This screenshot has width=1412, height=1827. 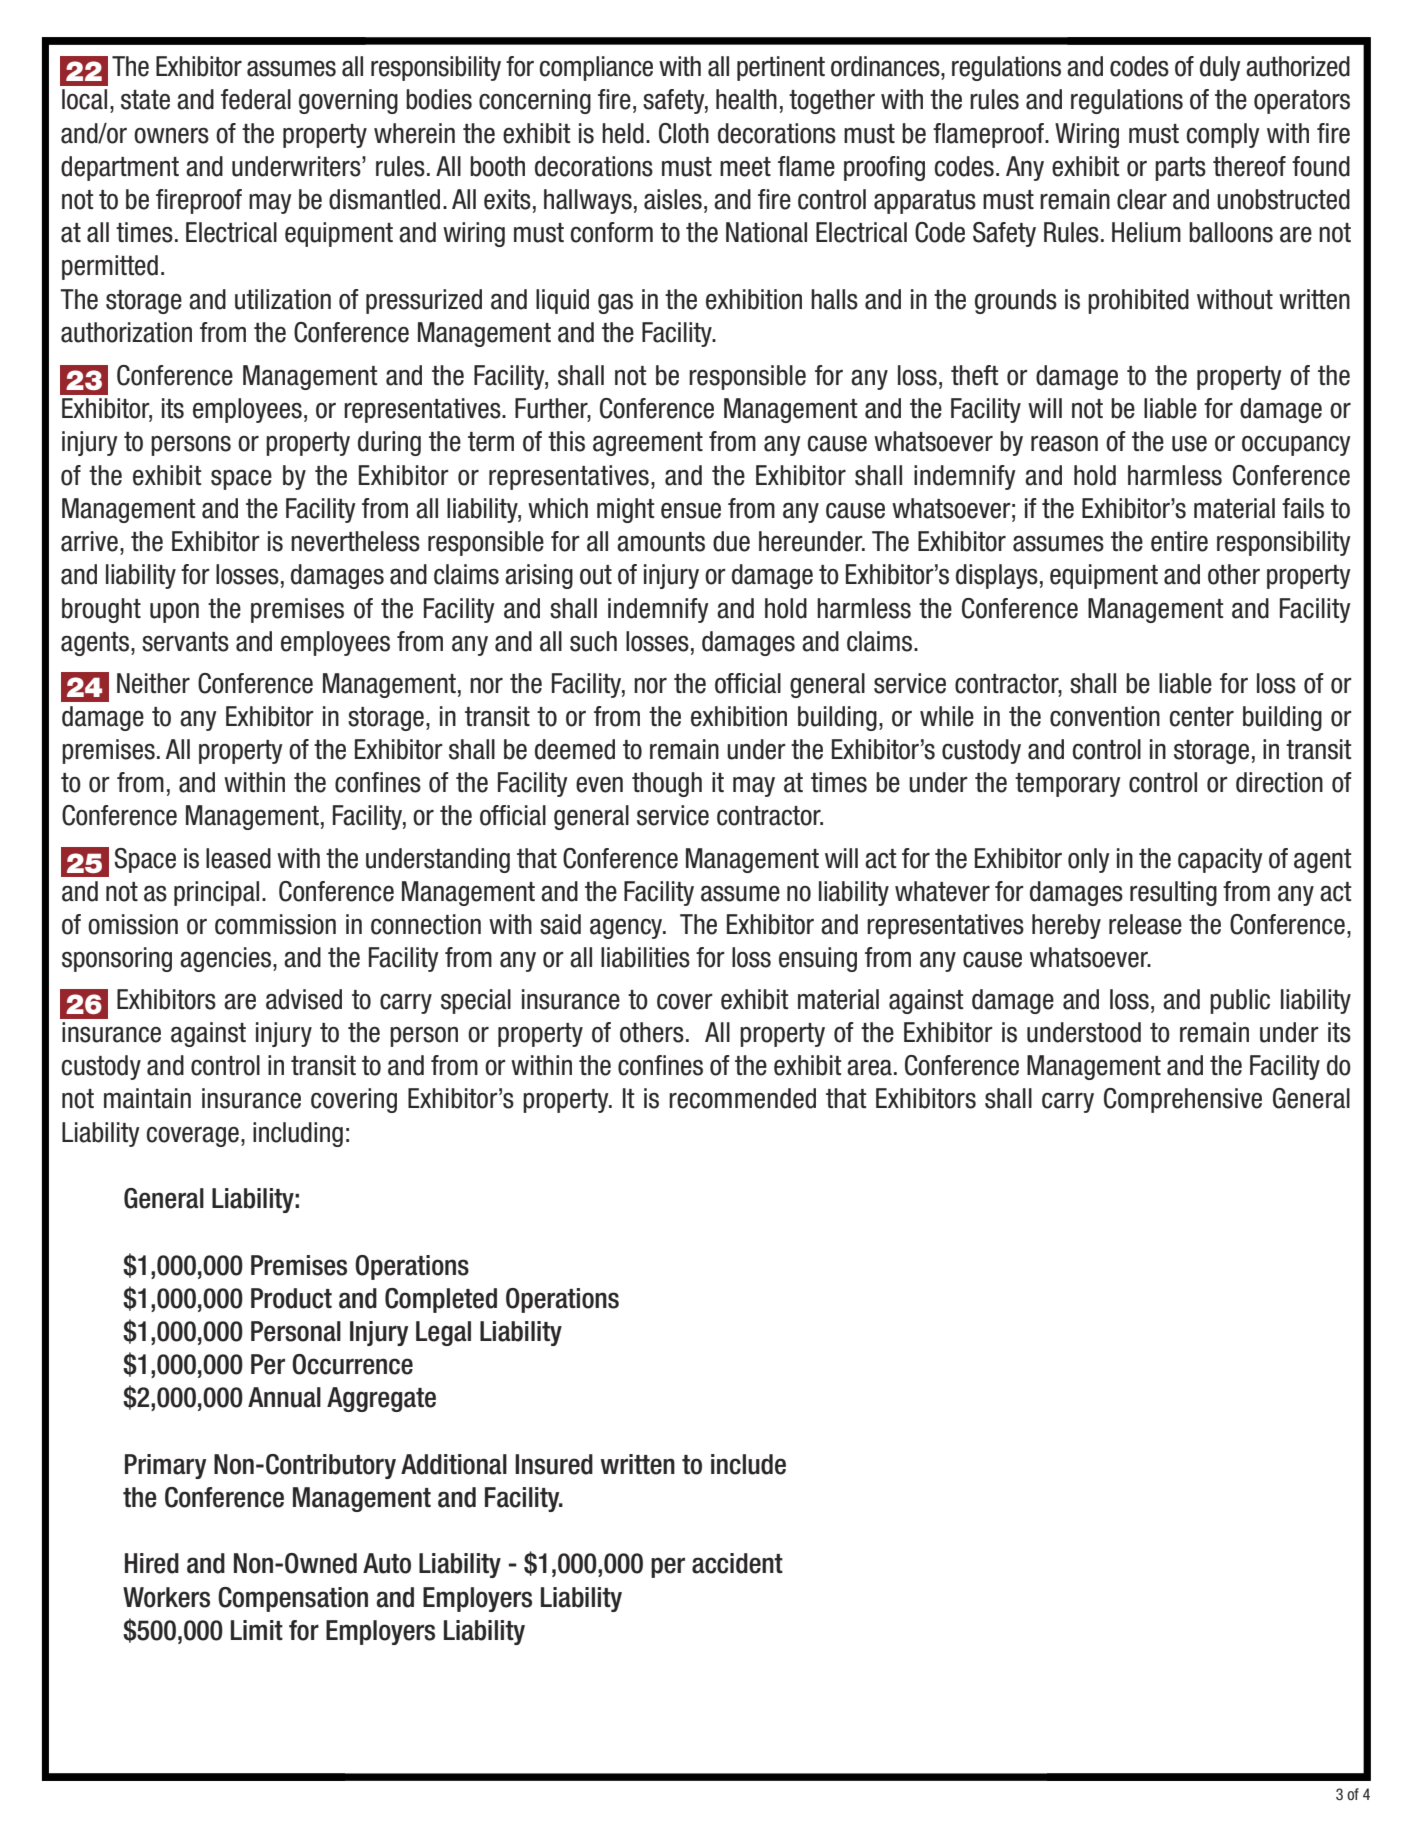 What do you see at coordinates (291, 1298) in the screenshot?
I see `Product` at bounding box center [291, 1298].
